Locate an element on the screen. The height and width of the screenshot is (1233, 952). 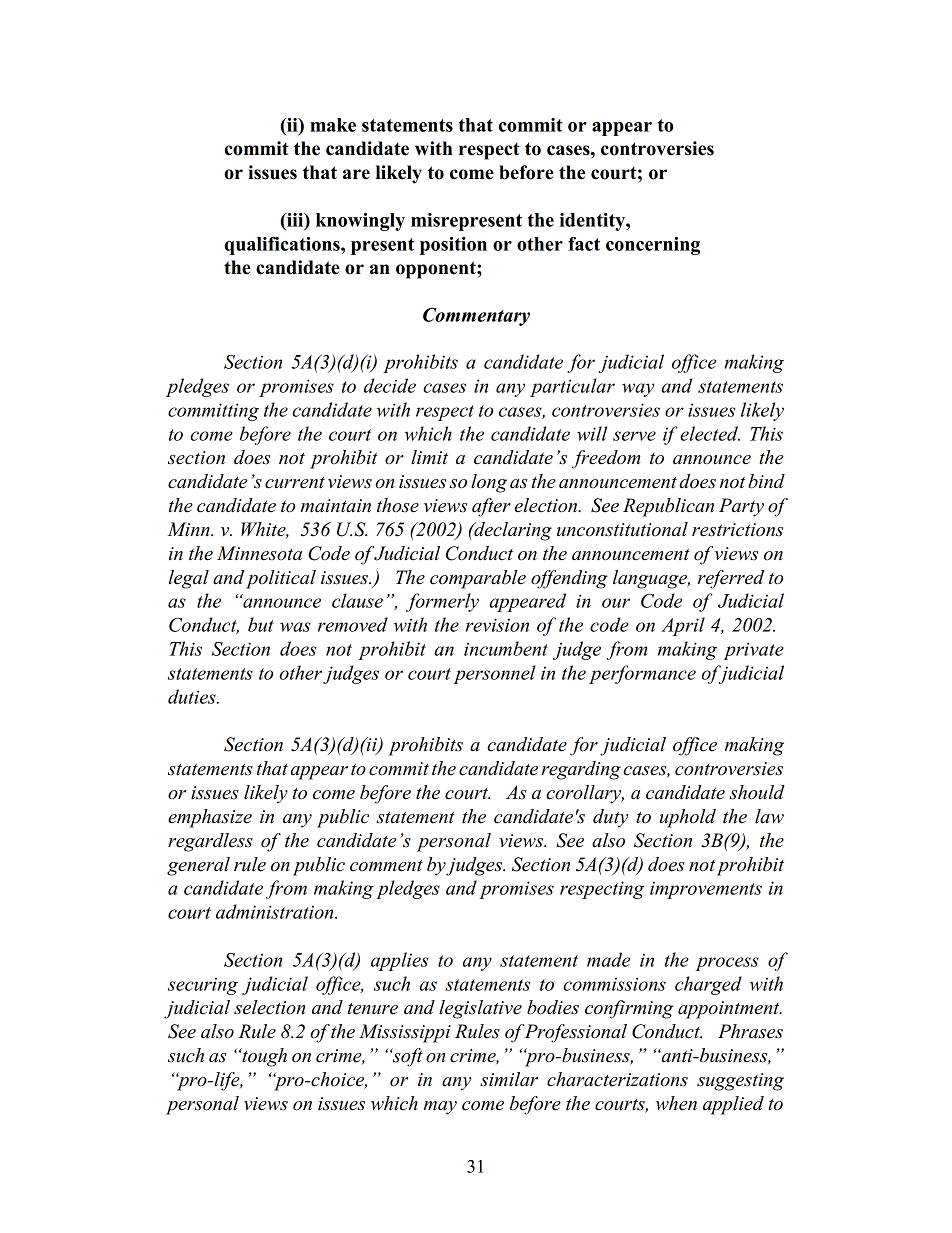
but is located at coordinates (261, 624).
